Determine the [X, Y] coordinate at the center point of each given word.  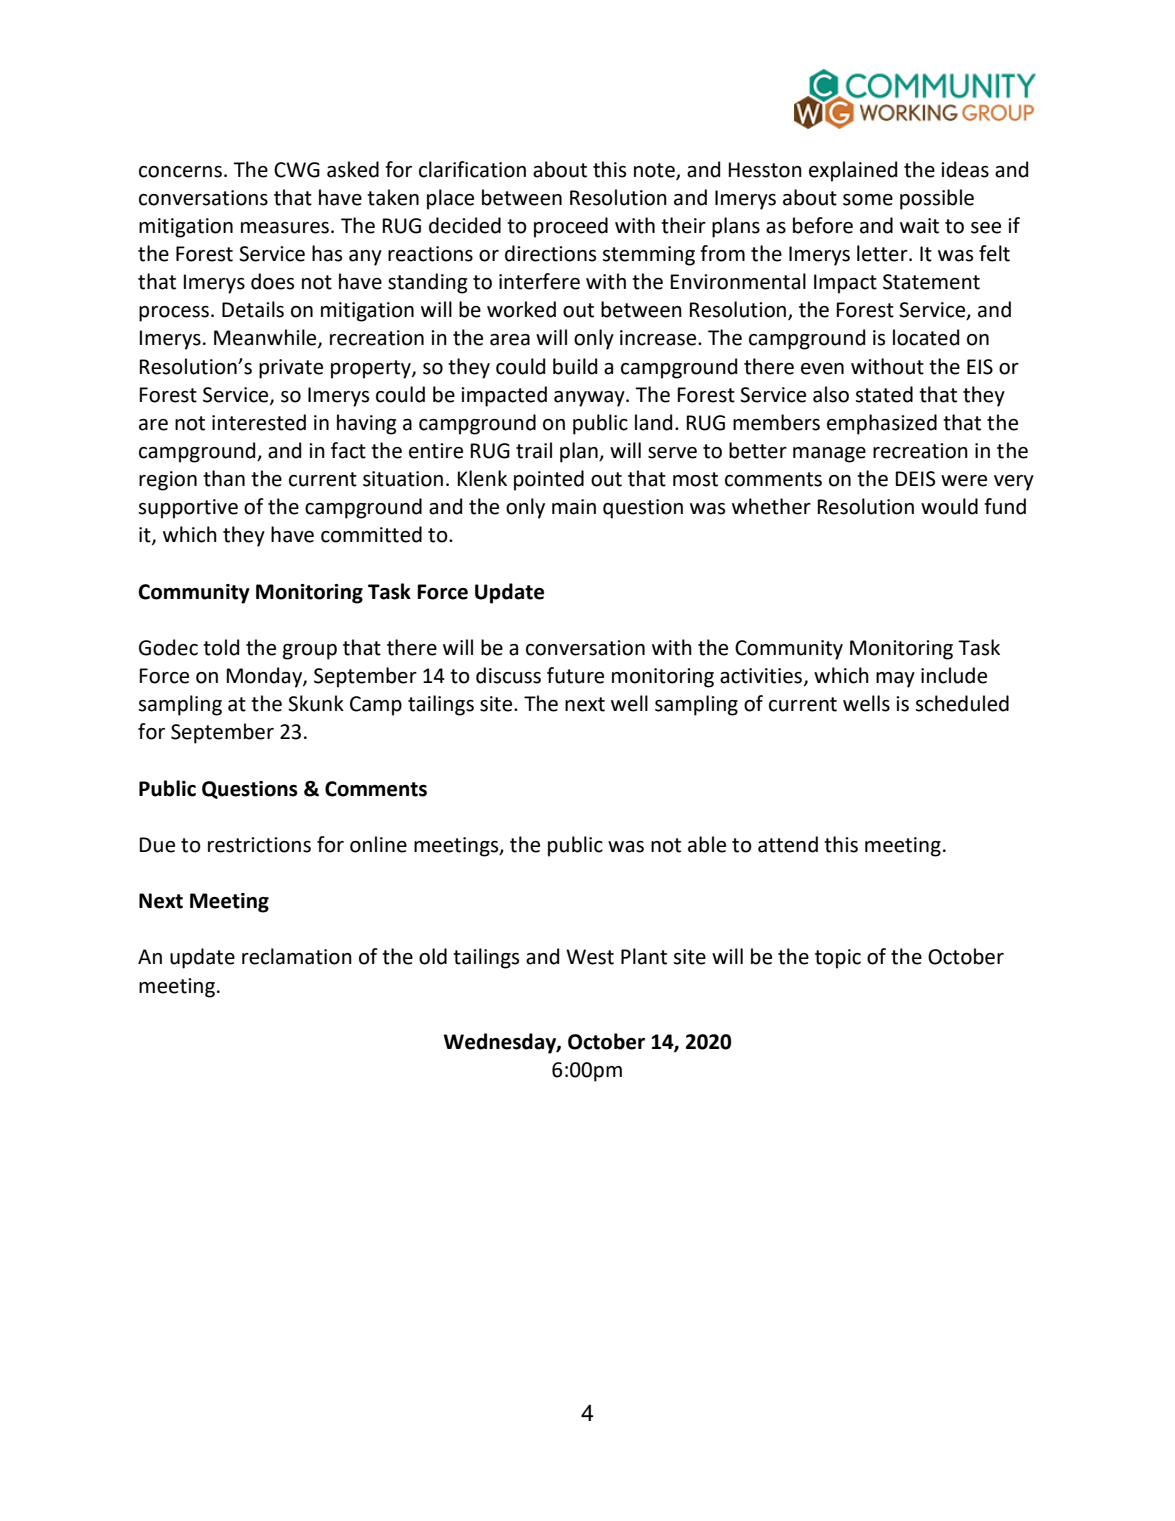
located [926, 337]
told [221, 647]
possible [937, 199]
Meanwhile [266, 338]
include [954, 675]
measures [285, 228]
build [575, 366]
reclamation [297, 956]
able [707, 844]
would [949, 506]
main [574, 507]
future [575, 675]
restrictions [259, 845]
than [224, 478]
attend [788, 844]
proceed [571, 227]
